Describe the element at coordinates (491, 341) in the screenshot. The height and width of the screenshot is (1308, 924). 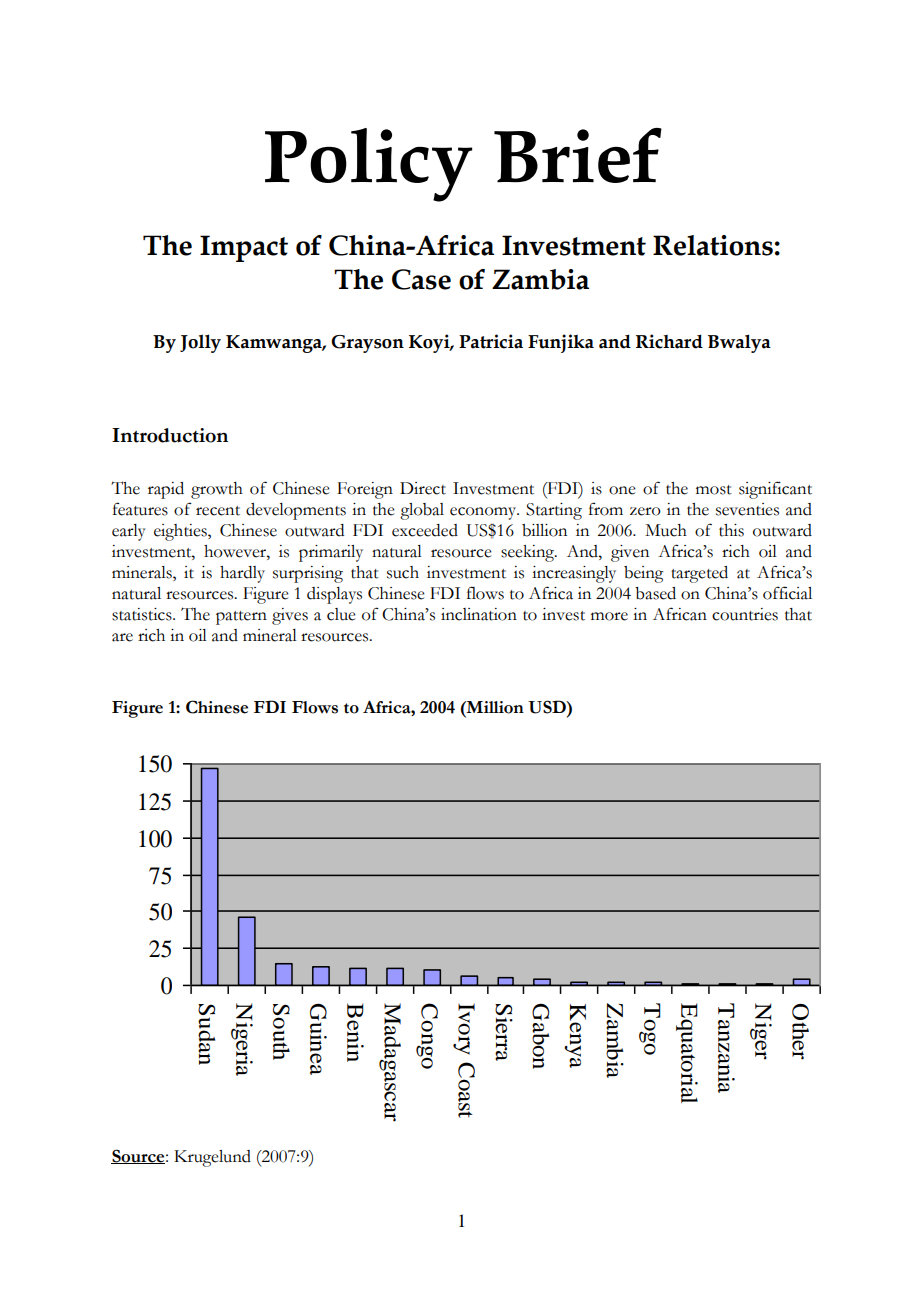
I see `Patricia` at that location.
